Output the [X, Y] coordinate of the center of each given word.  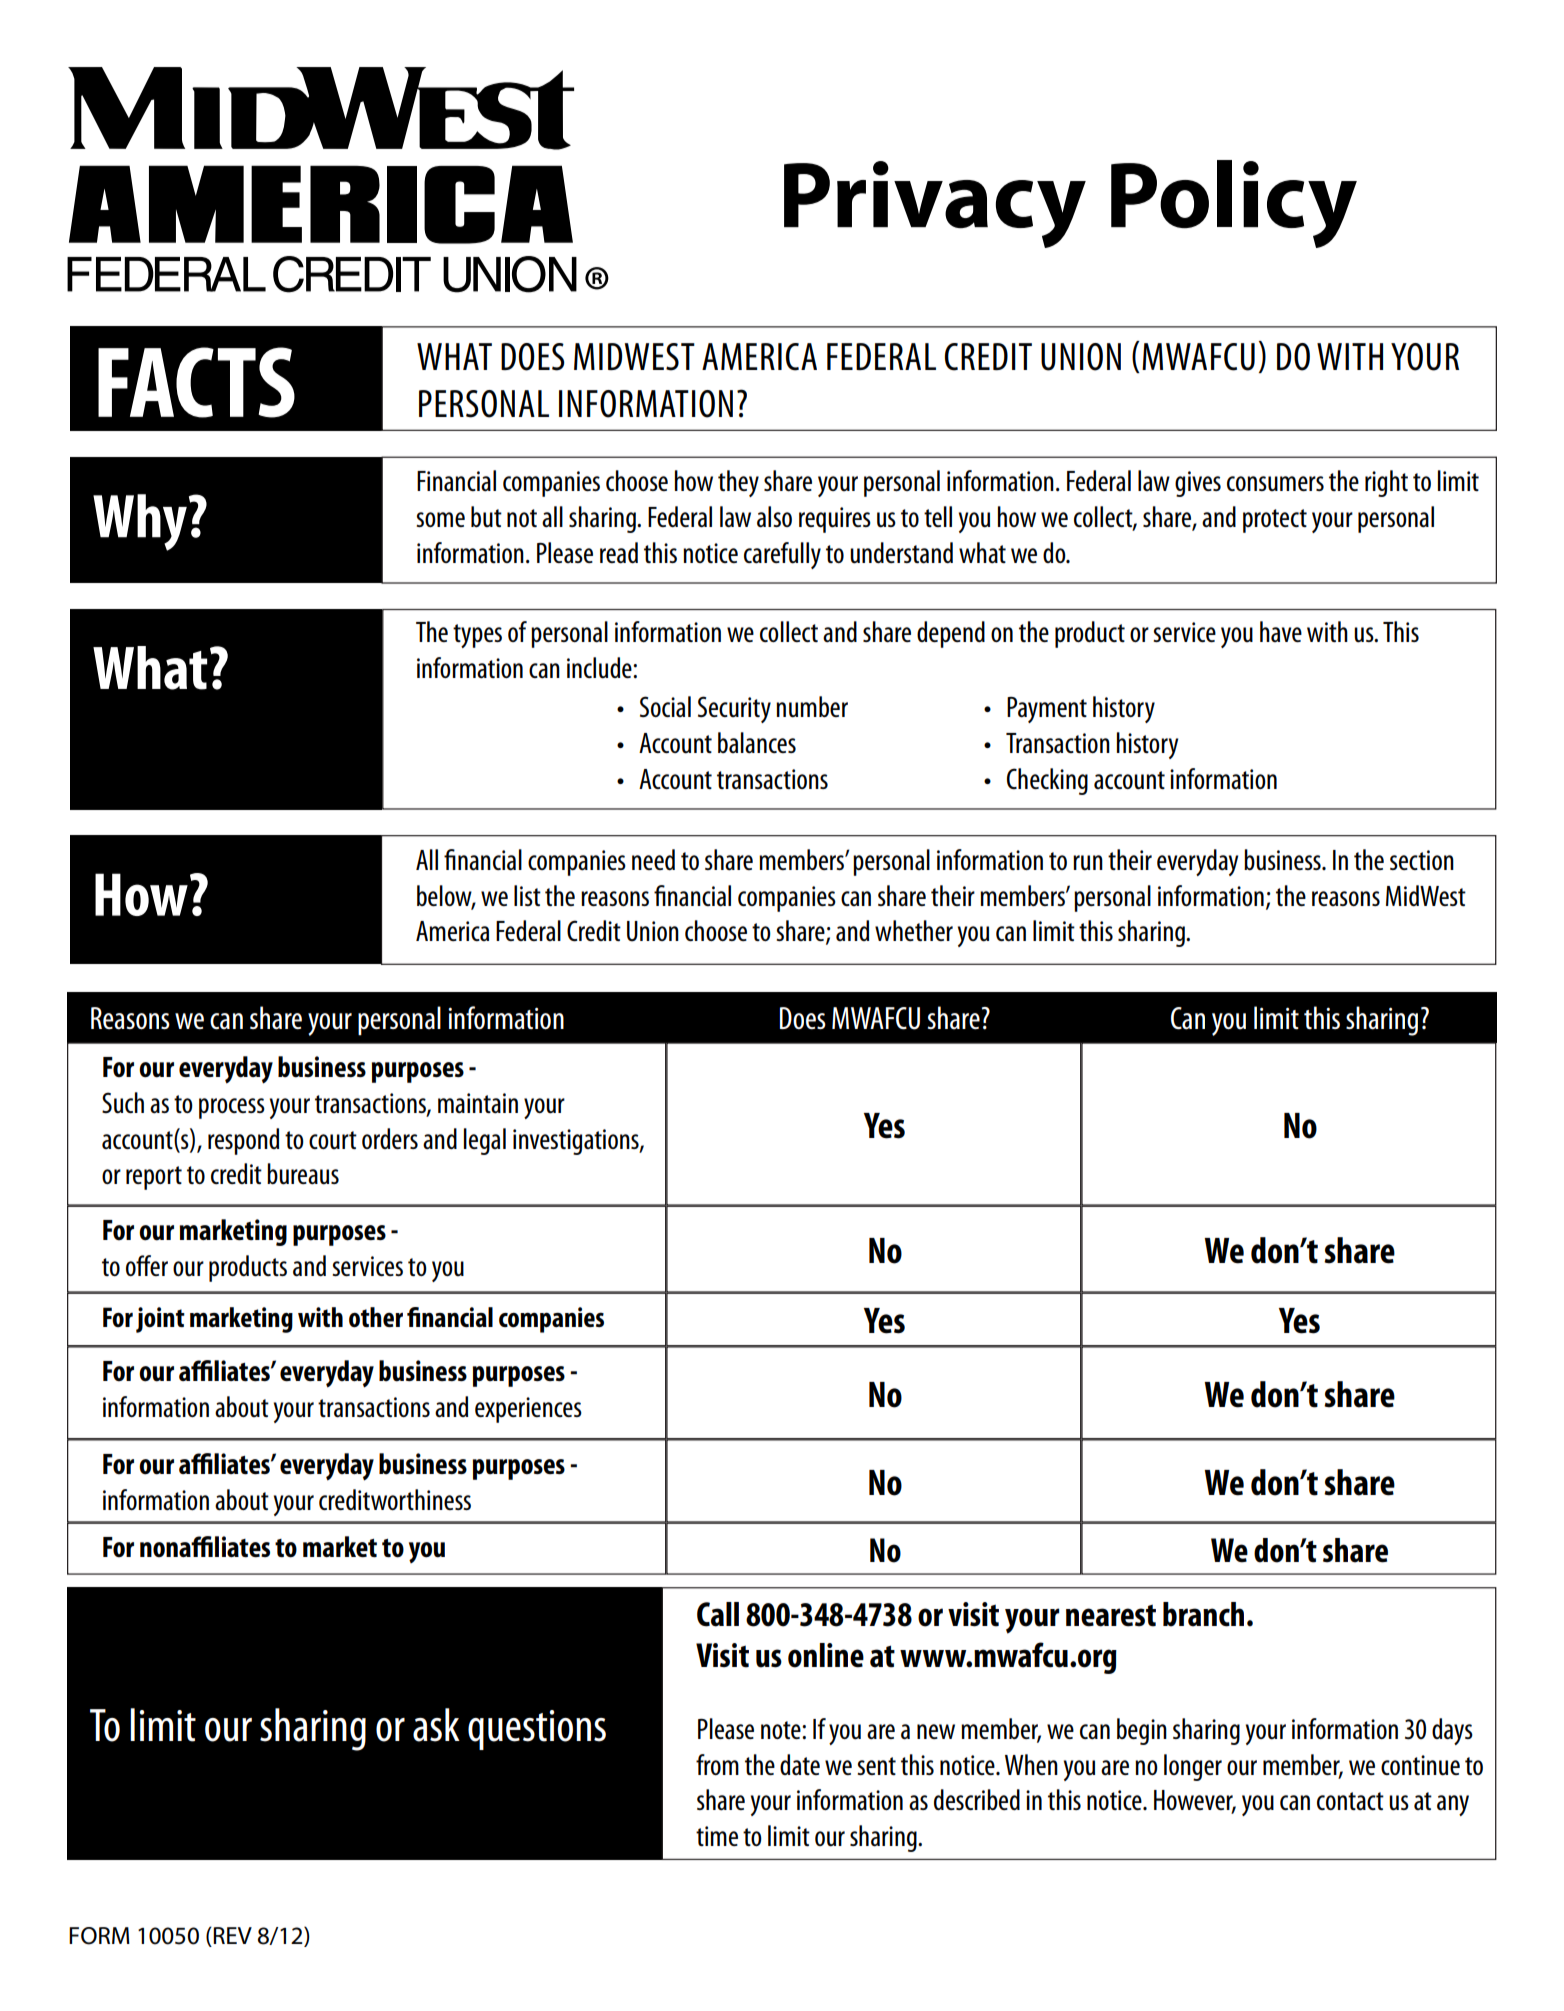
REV [232, 1935]
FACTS [196, 382]
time [717, 1836]
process [232, 1108]
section [1422, 860]
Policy [1234, 204]
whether [914, 930]
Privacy [935, 204]
